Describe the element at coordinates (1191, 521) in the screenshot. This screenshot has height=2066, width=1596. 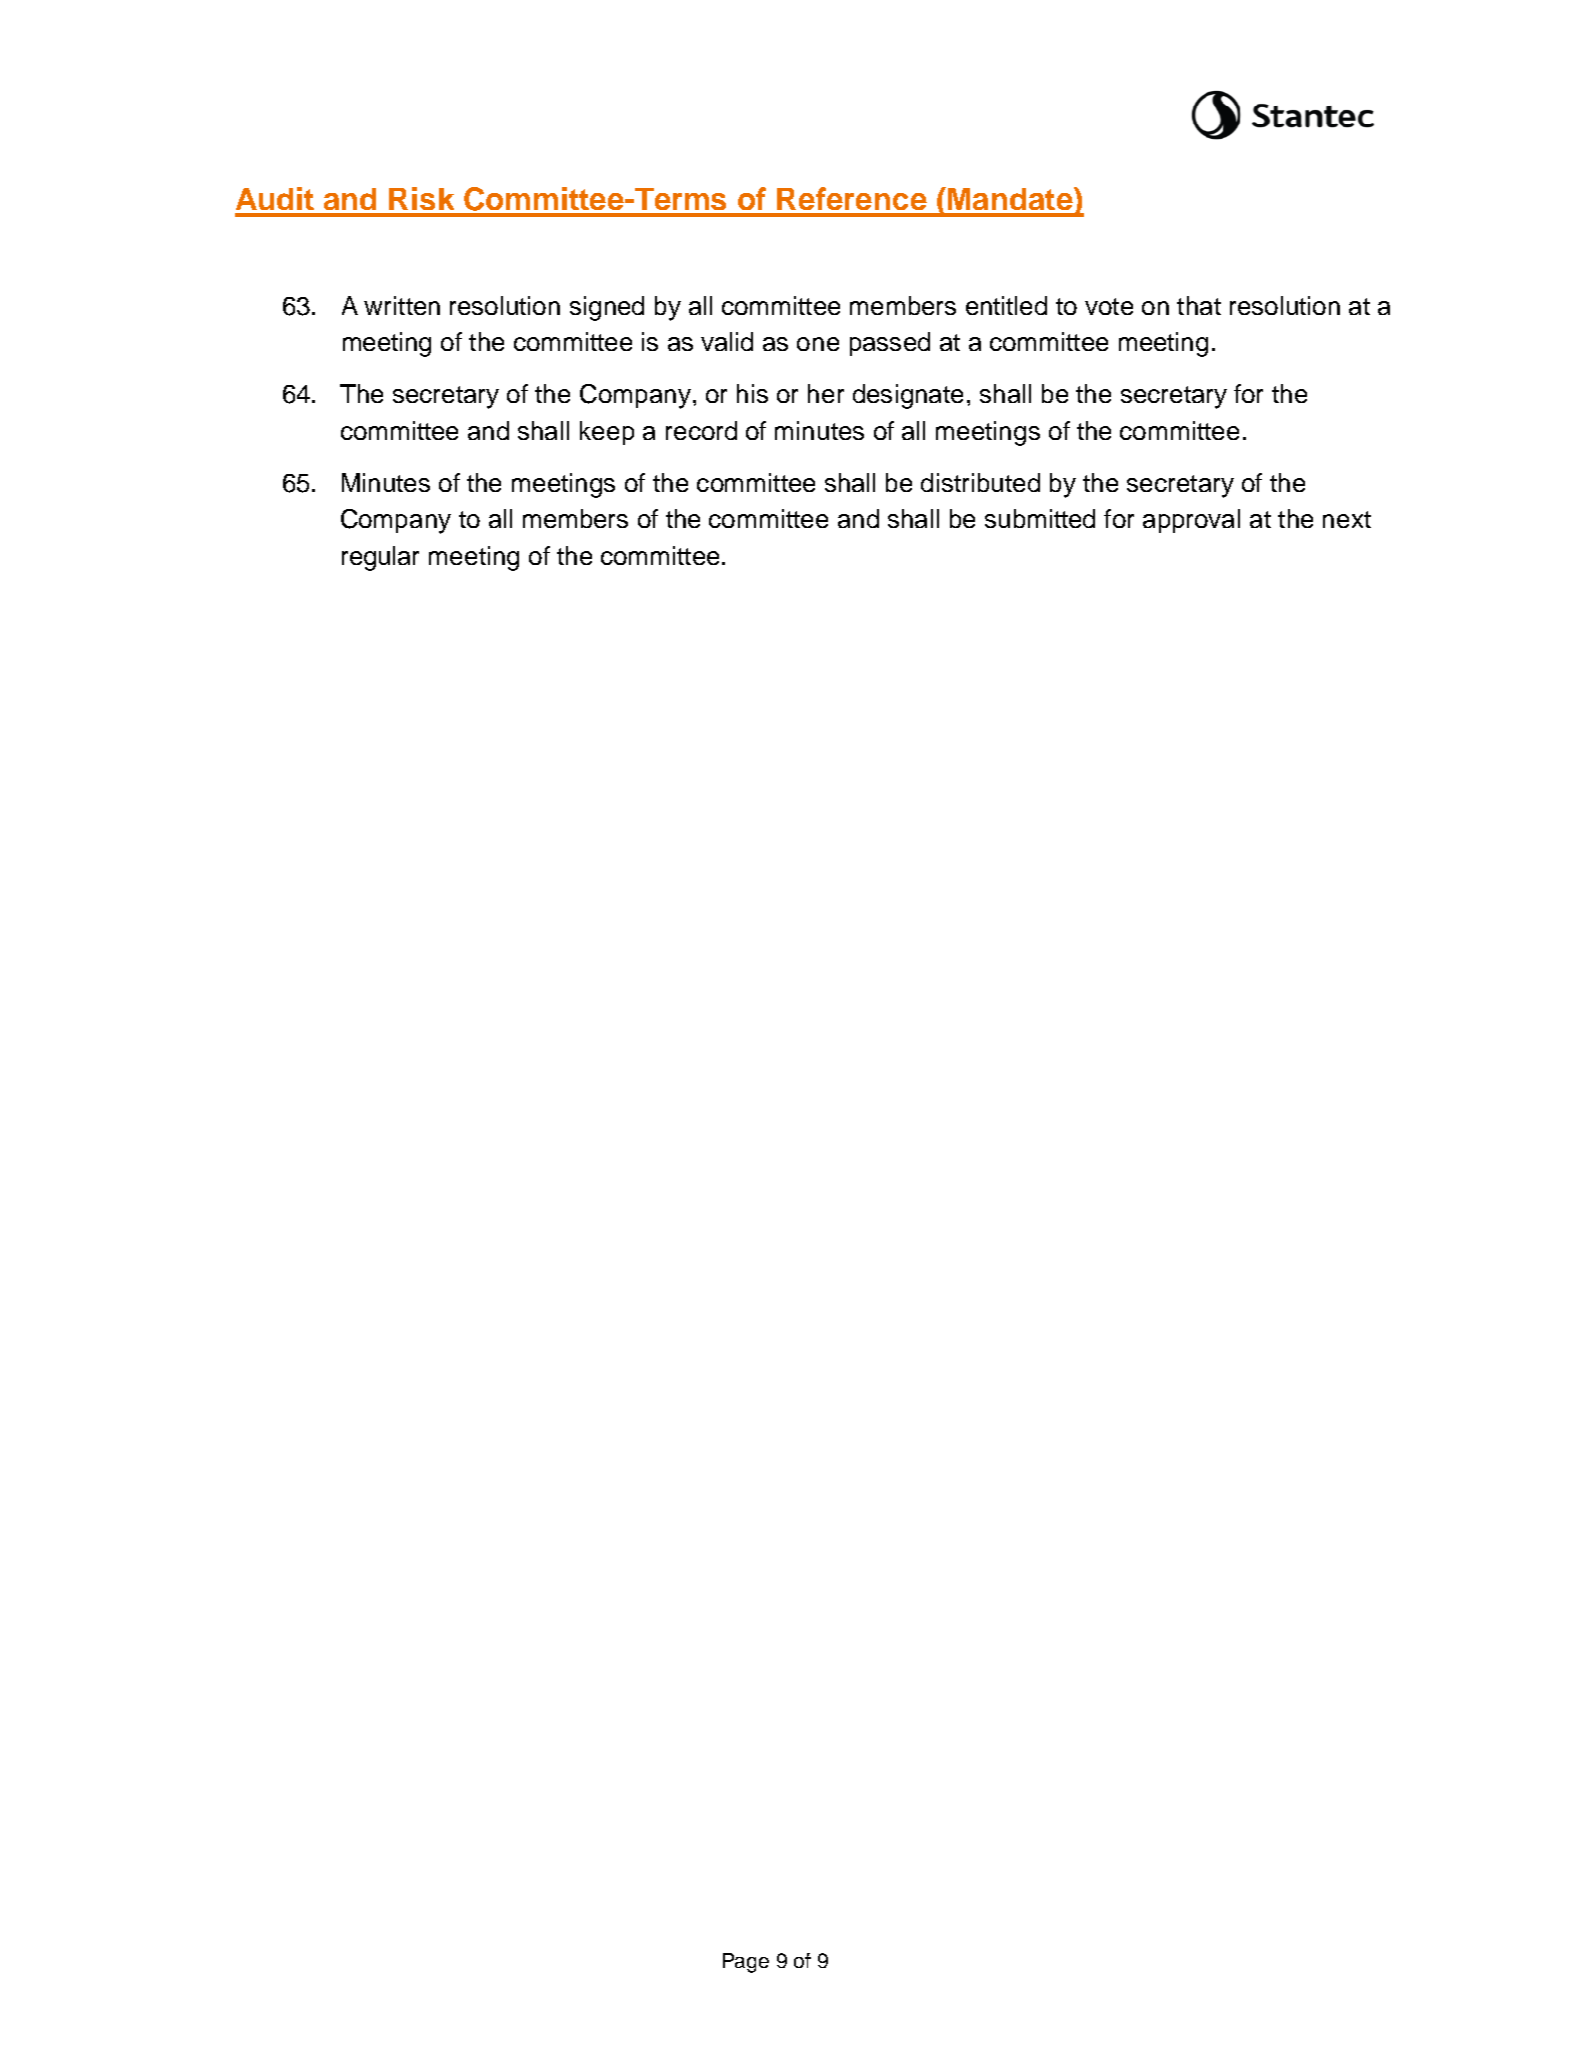
I see `approval` at that location.
